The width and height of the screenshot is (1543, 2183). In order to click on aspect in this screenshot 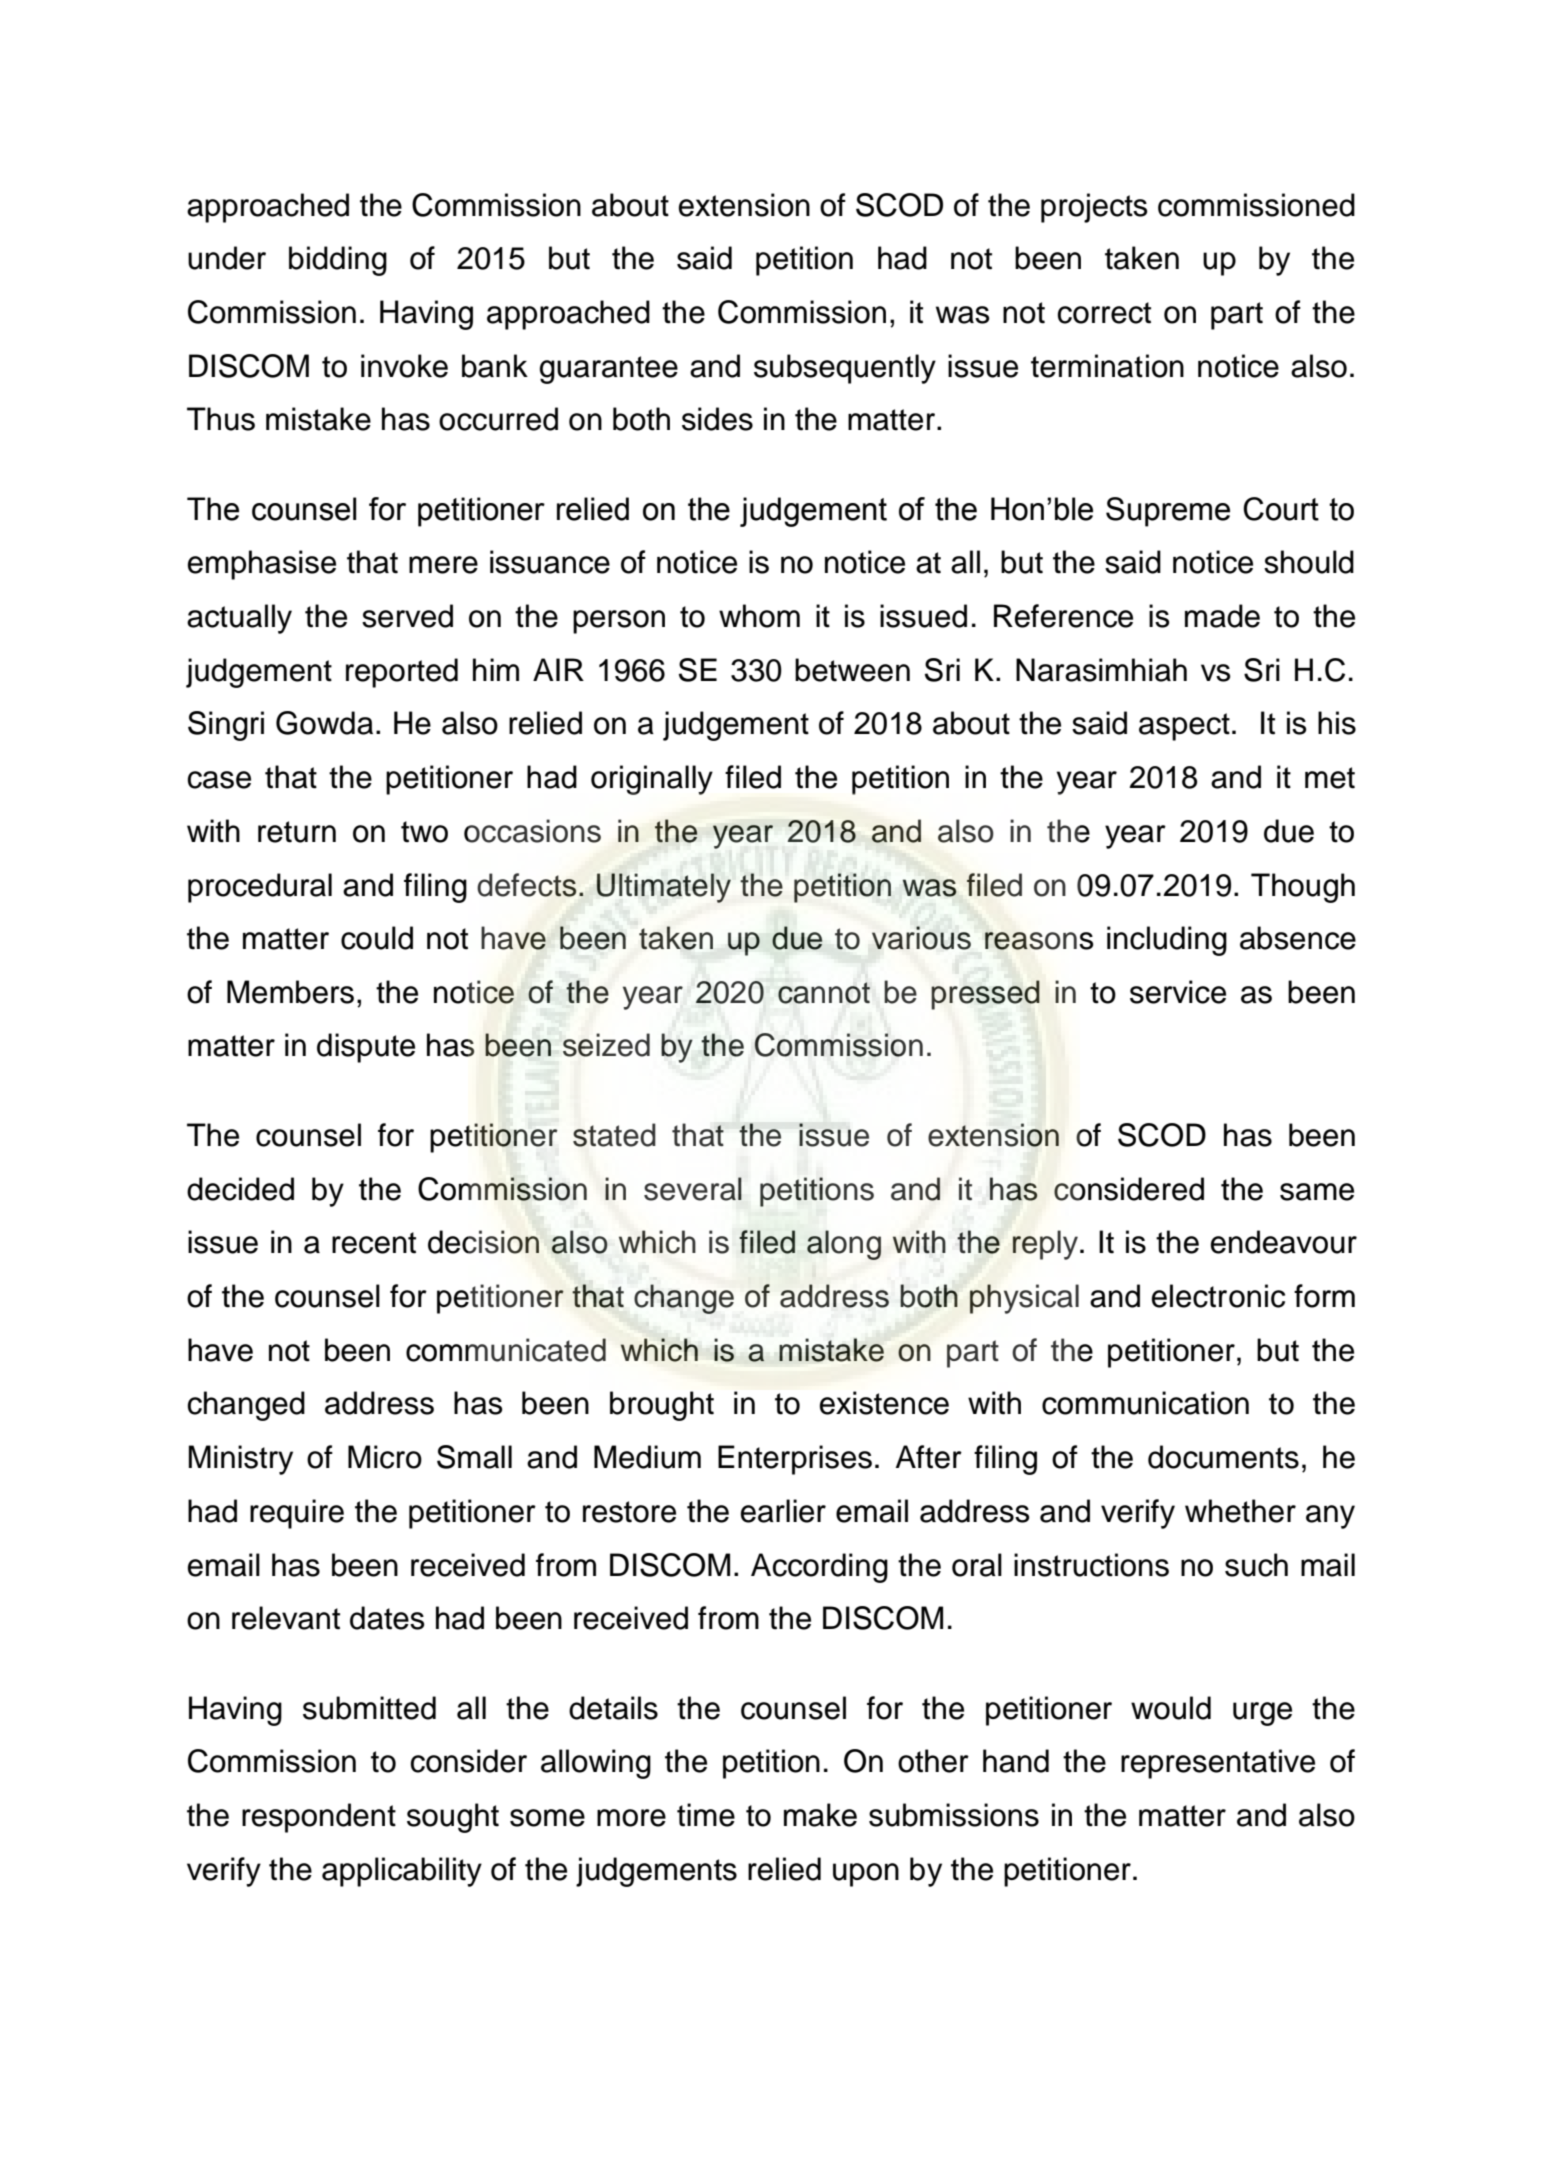, I will do `click(1184, 727)`.
